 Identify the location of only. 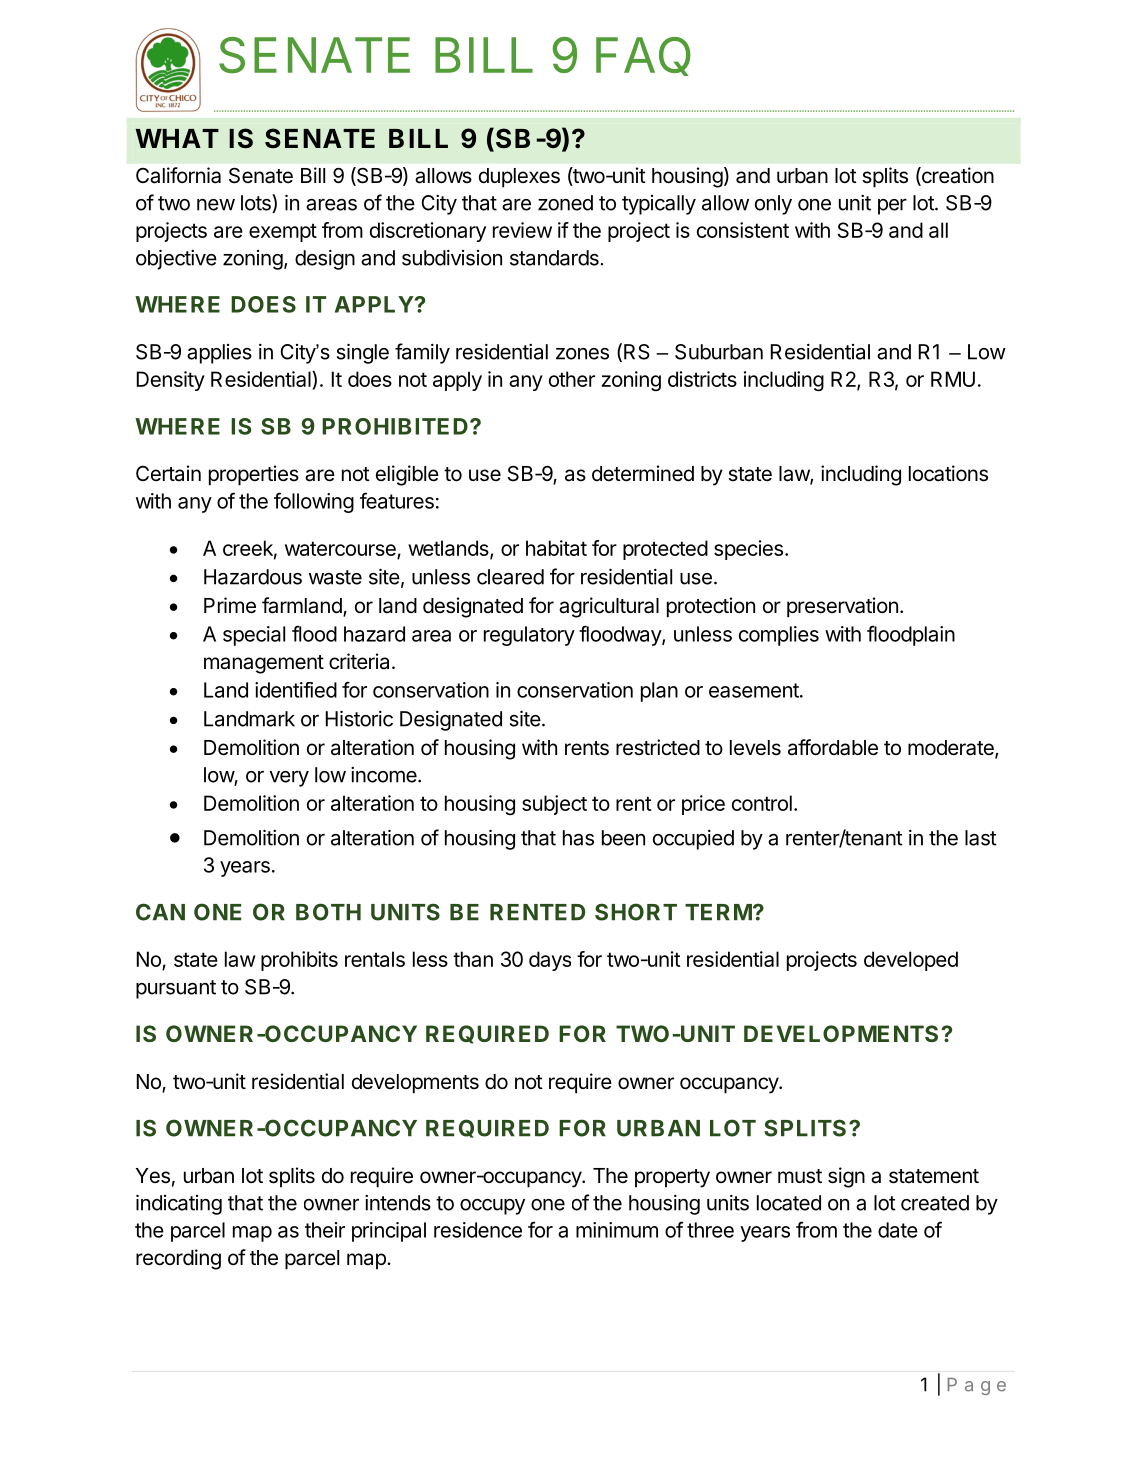
(773, 205).
